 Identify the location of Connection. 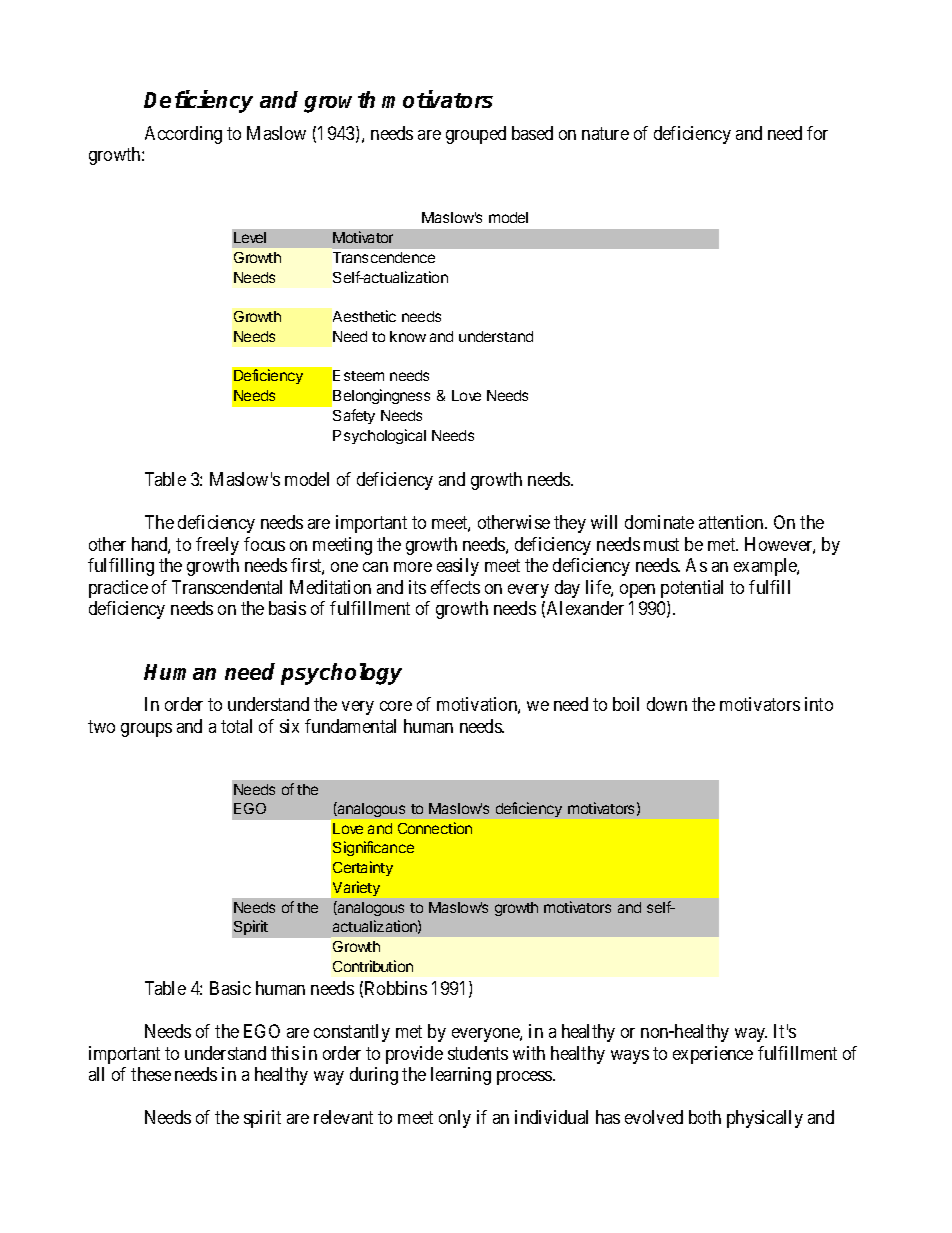
(435, 828).
